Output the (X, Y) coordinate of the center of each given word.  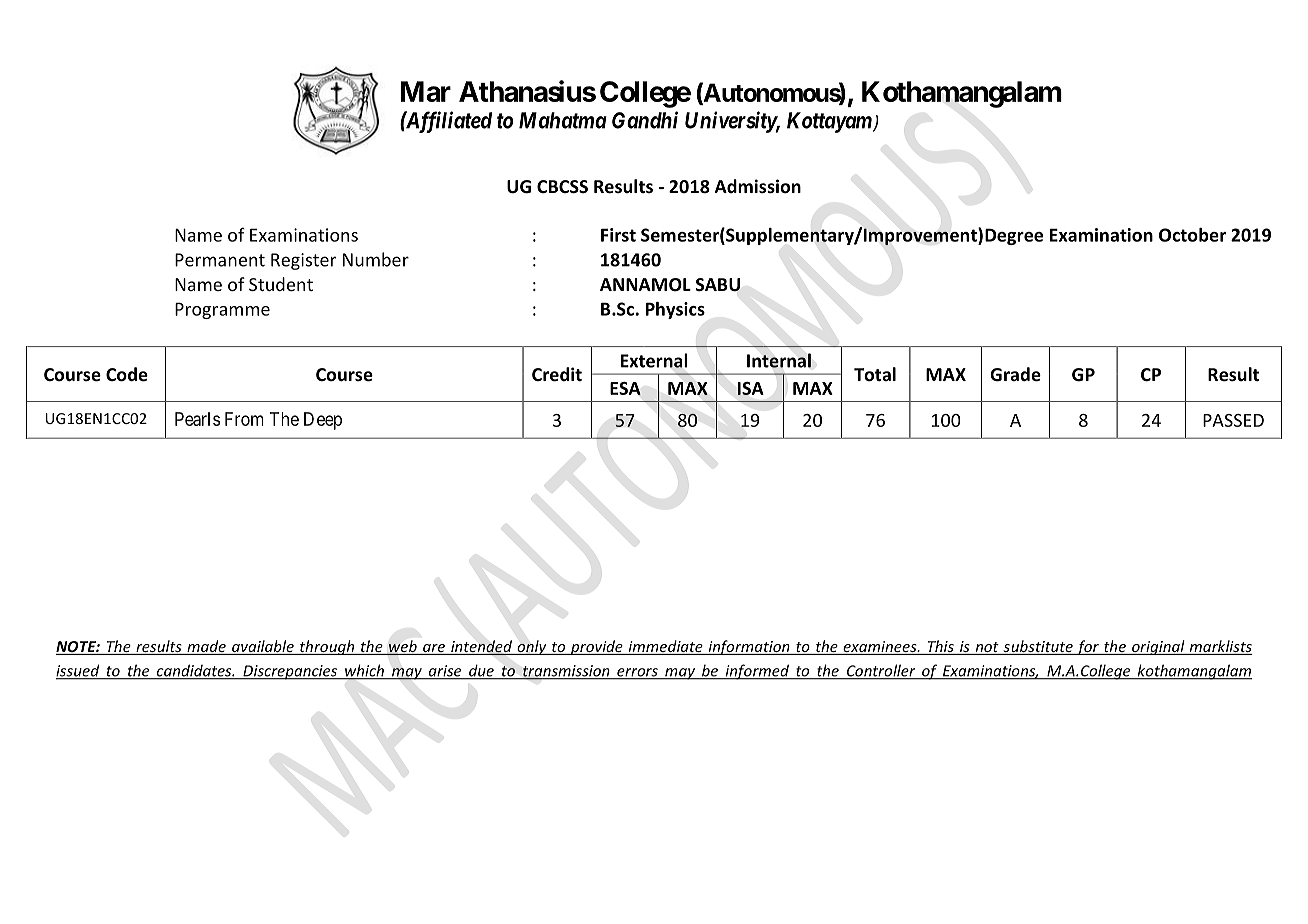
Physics (675, 310)
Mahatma (563, 120)
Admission (758, 186)
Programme (222, 310)
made (206, 647)
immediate (665, 647)
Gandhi (645, 120)
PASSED (1233, 420)
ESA (625, 388)
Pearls (197, 419)
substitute (1038, 647)
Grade (1015, 374)
